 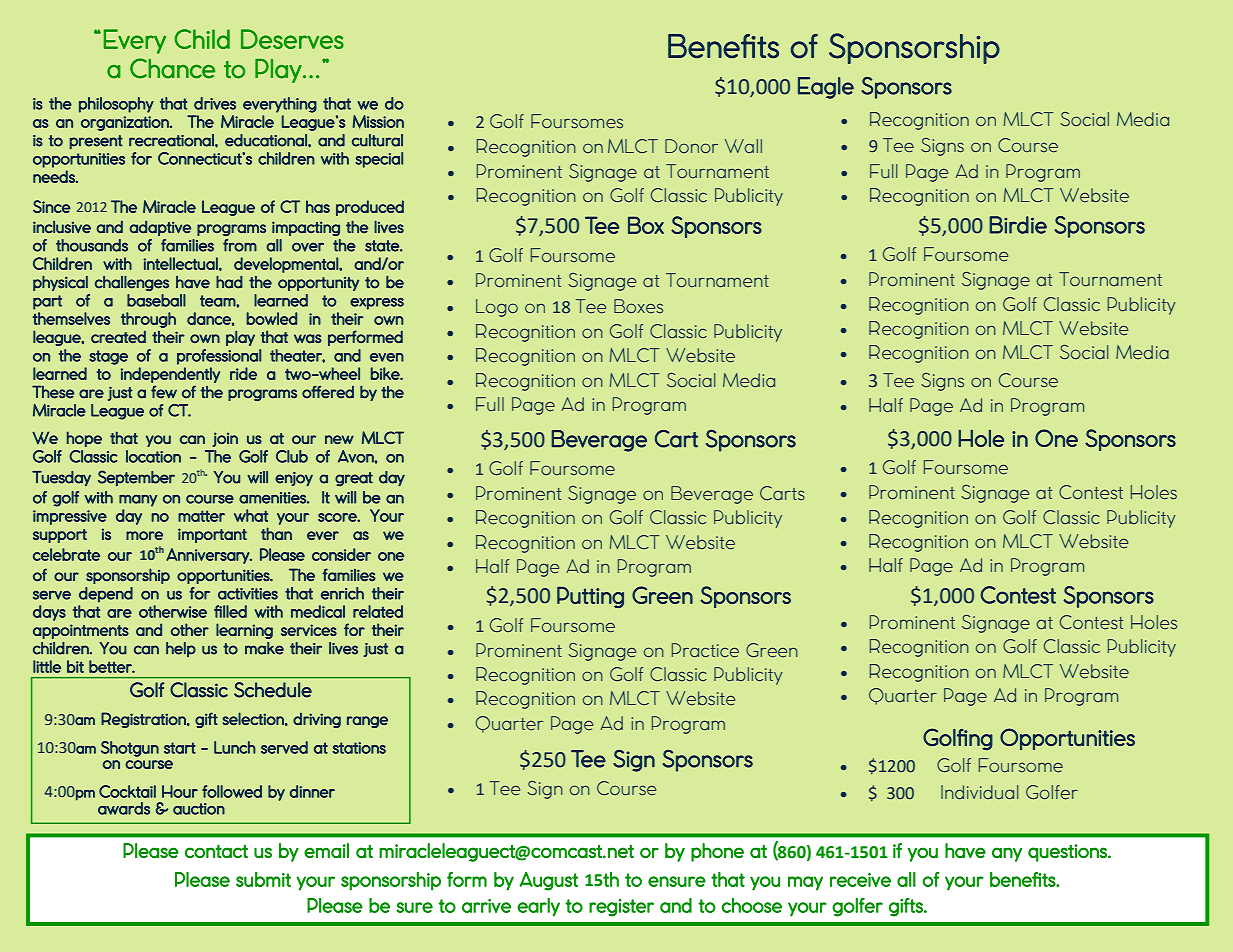 What do you see at coordinates (215, 103) in the screenshot?
I see `drives` at bounding box center [215, 103].
